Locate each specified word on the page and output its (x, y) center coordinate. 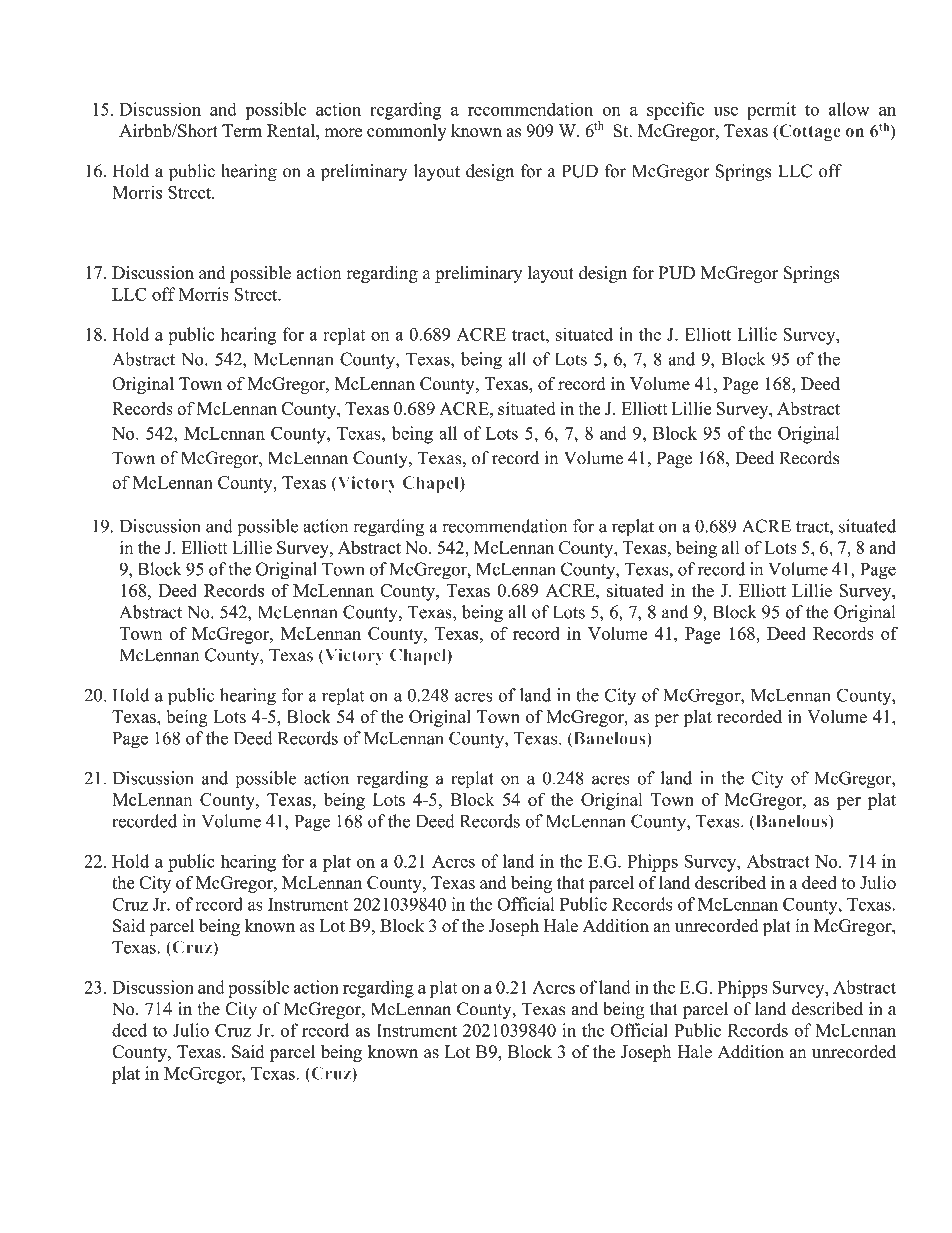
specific (675, 111)
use (726, 111)
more (343, 133)
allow (849, 109)
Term (242, 131)
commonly (407, 132)
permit (771, 111)
